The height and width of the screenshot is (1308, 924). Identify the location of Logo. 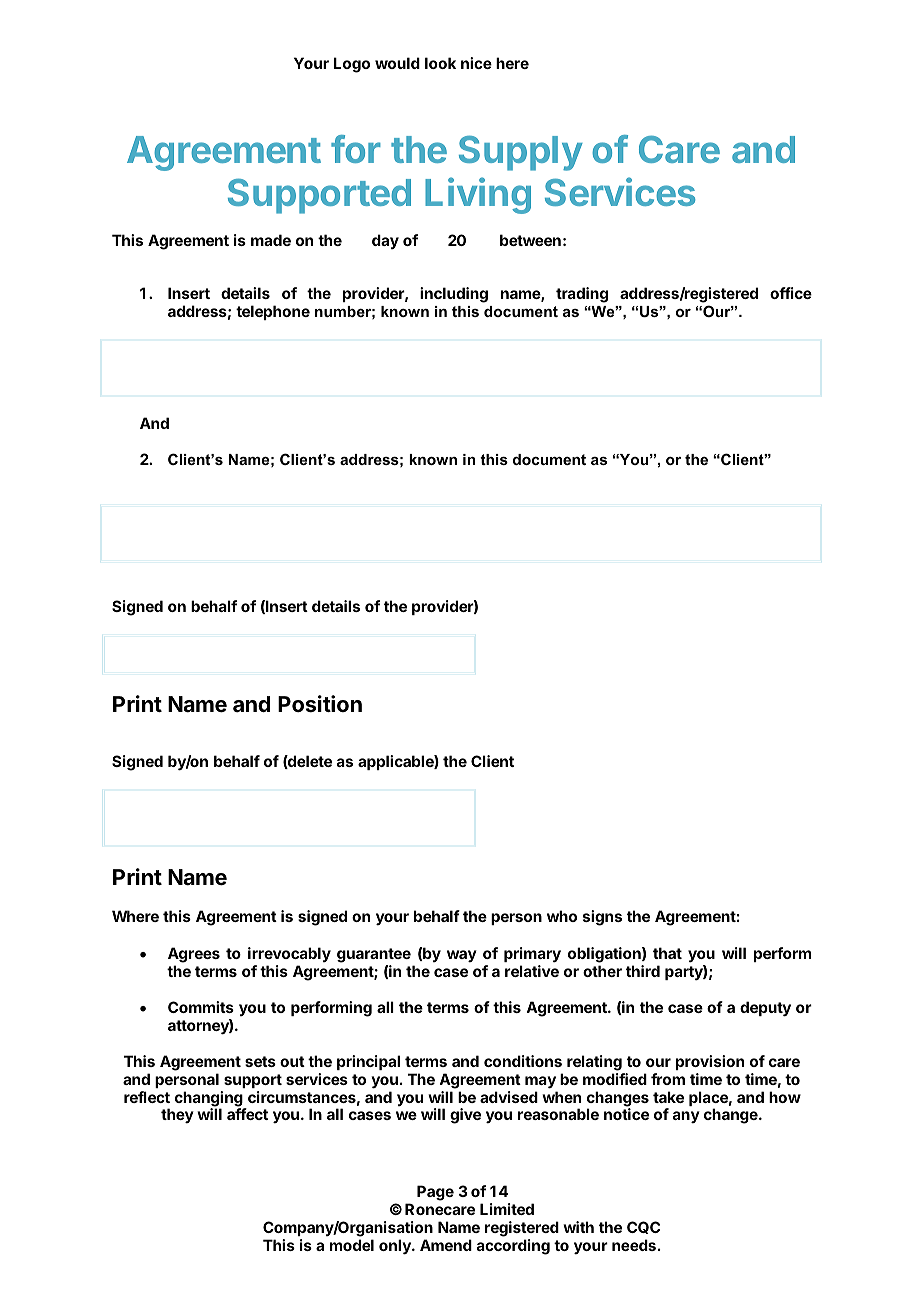
(352, 65).
